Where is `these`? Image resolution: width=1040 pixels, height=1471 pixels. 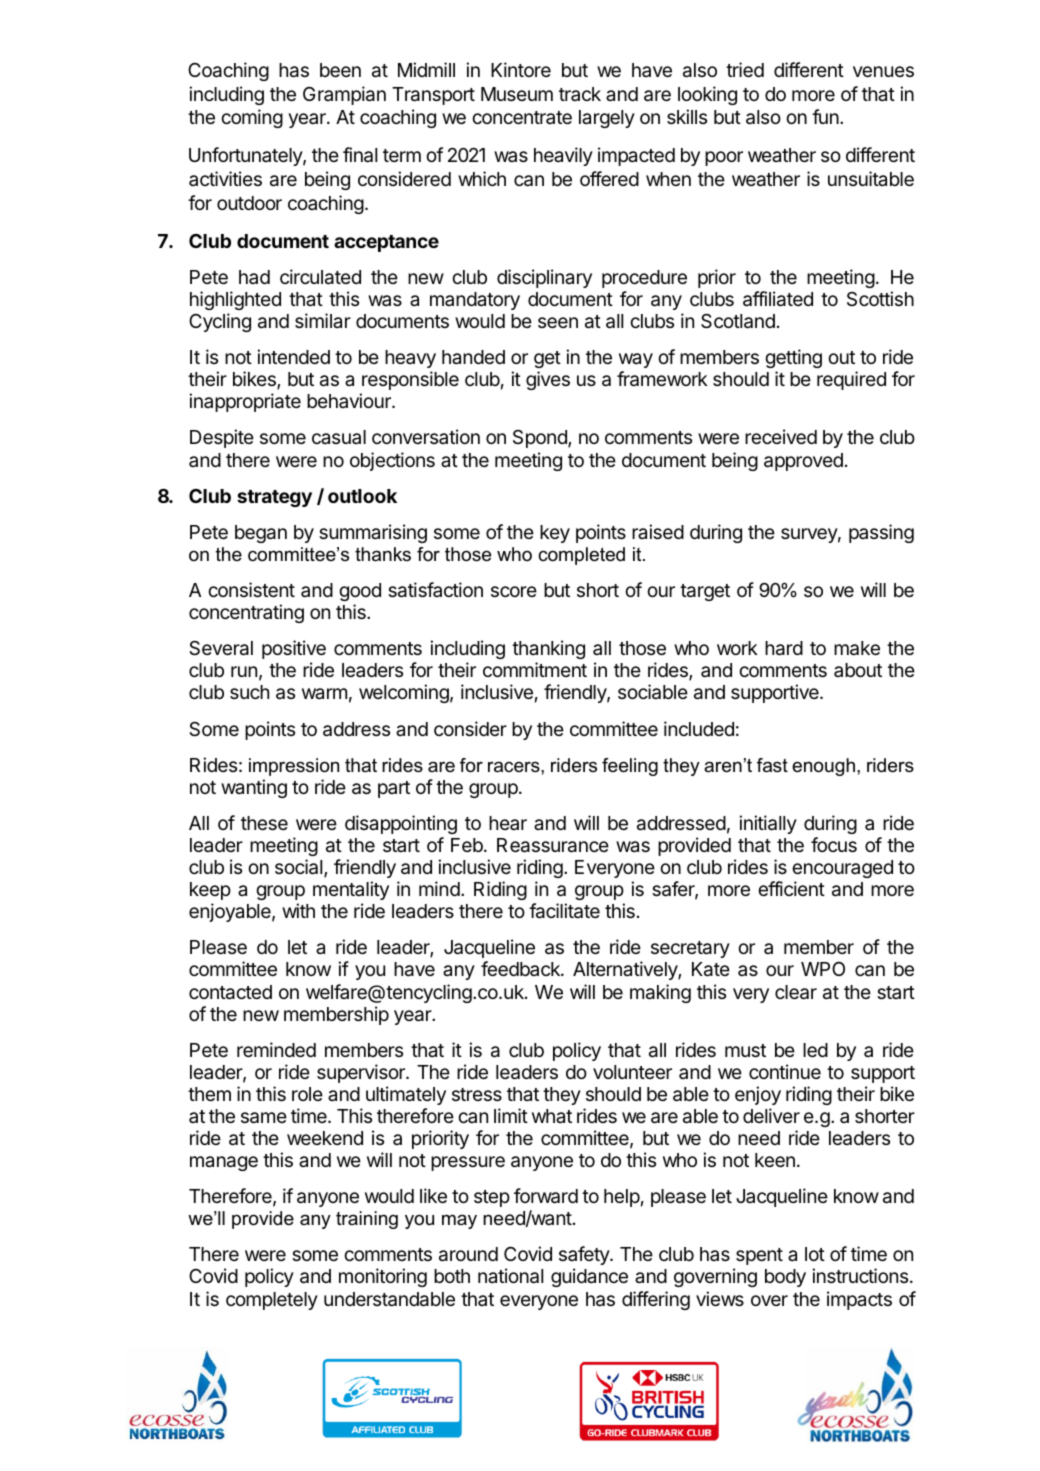 these is located at coordinates (264, 823).
